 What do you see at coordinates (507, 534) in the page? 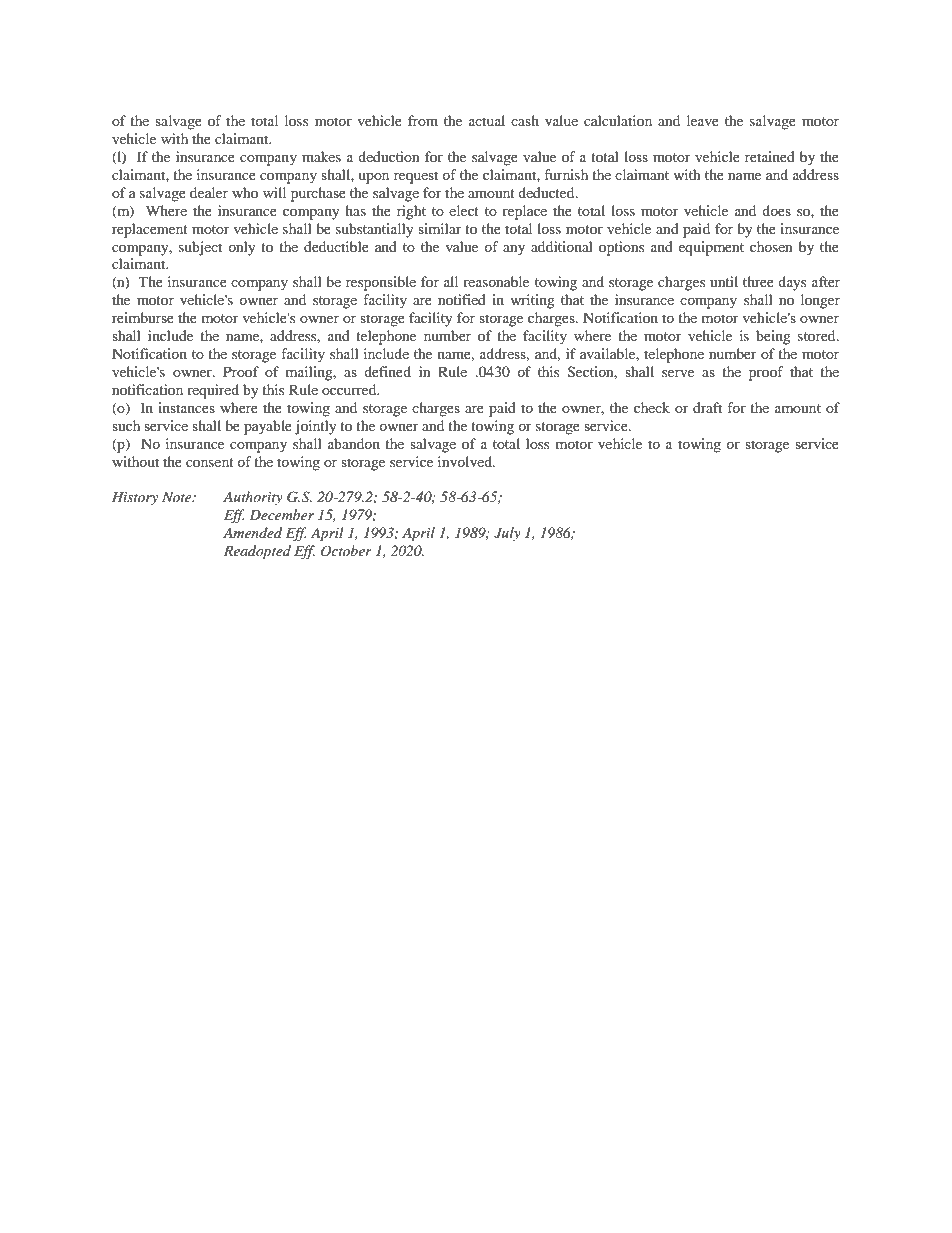
I see `July` at bounding box center [507, 534].
